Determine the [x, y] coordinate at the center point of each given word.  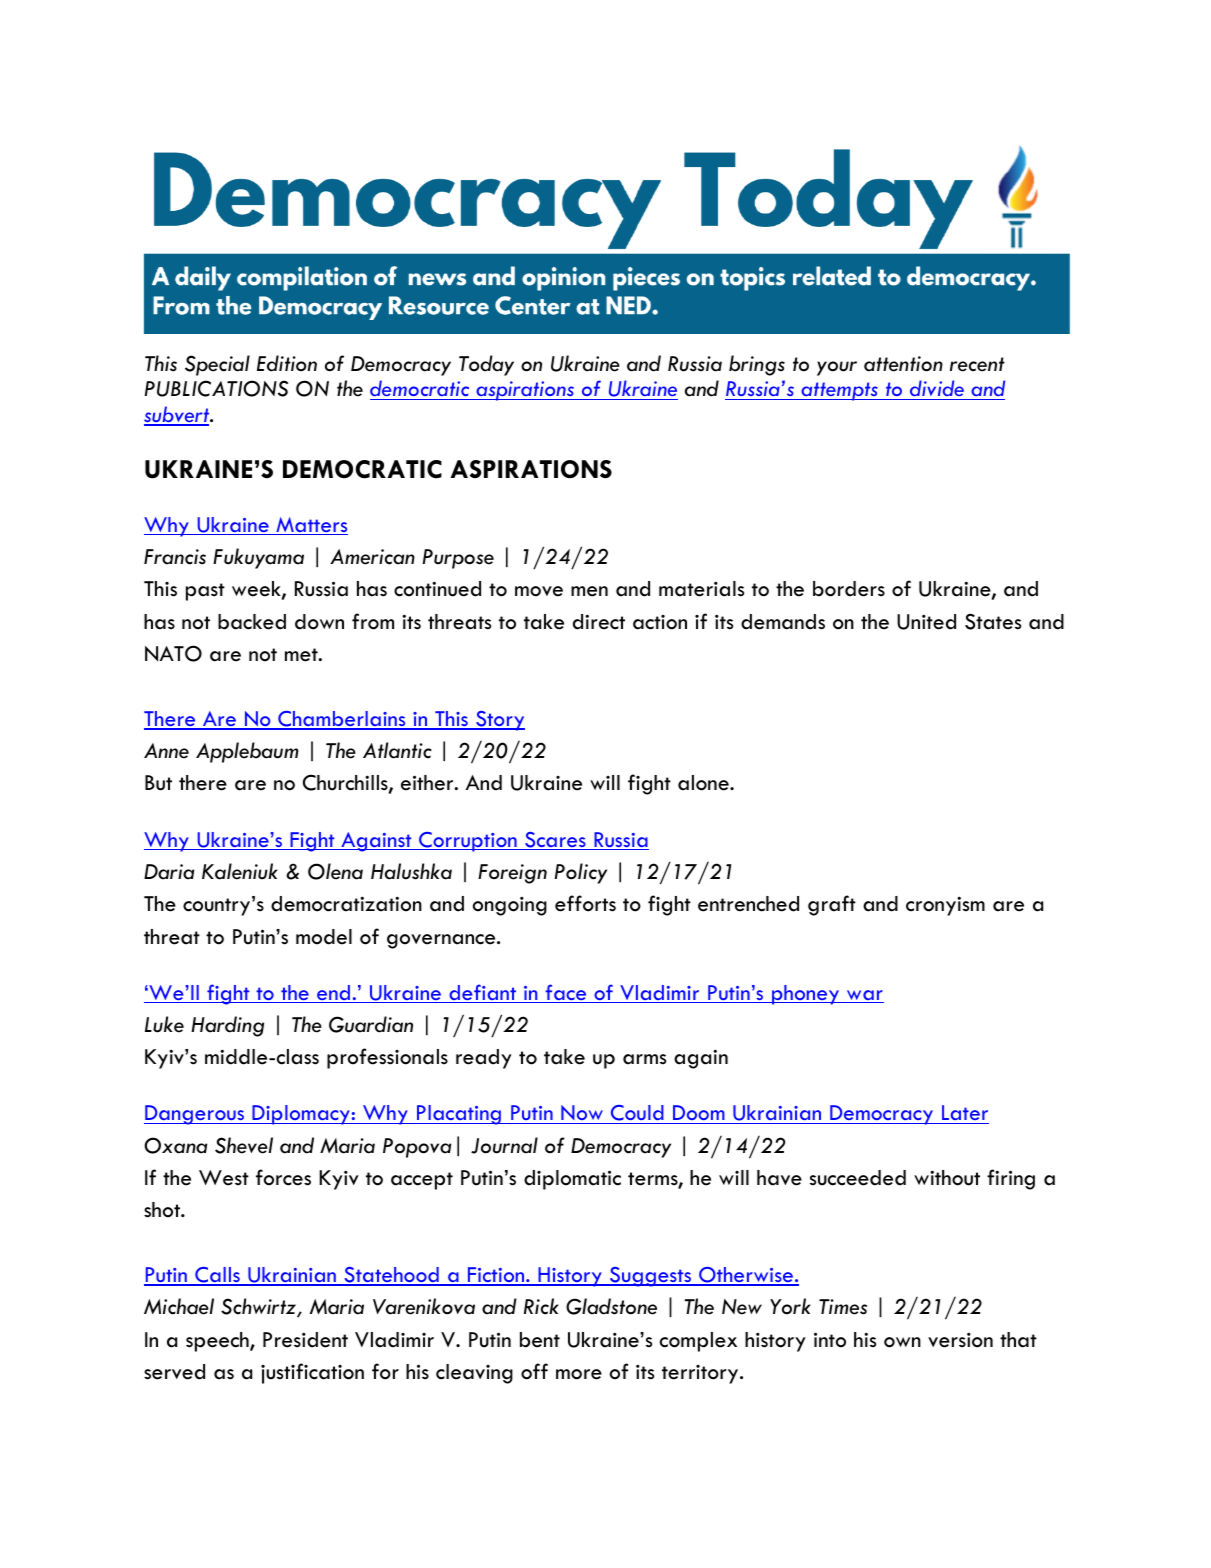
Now [582, 1114]
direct [599, 622]
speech [218, 1342]
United [926, 622]
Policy [581, 873]
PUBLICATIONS [216, 388]
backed [252, 622]
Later [964, 1114]
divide [937, 390]
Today [486, 365]
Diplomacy [301, 1115]
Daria [169, 872]
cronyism [945, 906]
